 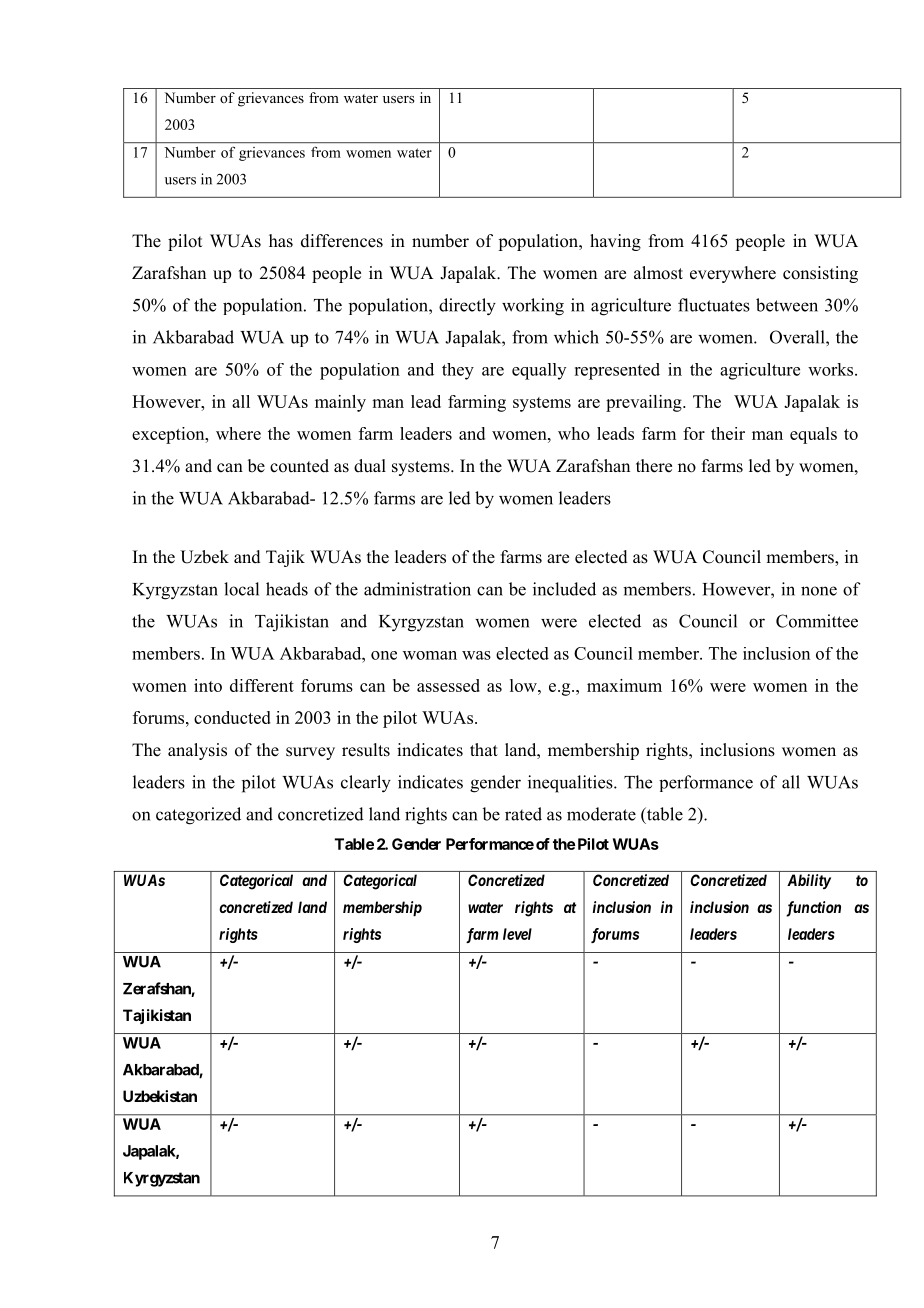 What do you see at coordinates (198, 816) in the page?
I see `categorized` at bounding box center [198, 816].
